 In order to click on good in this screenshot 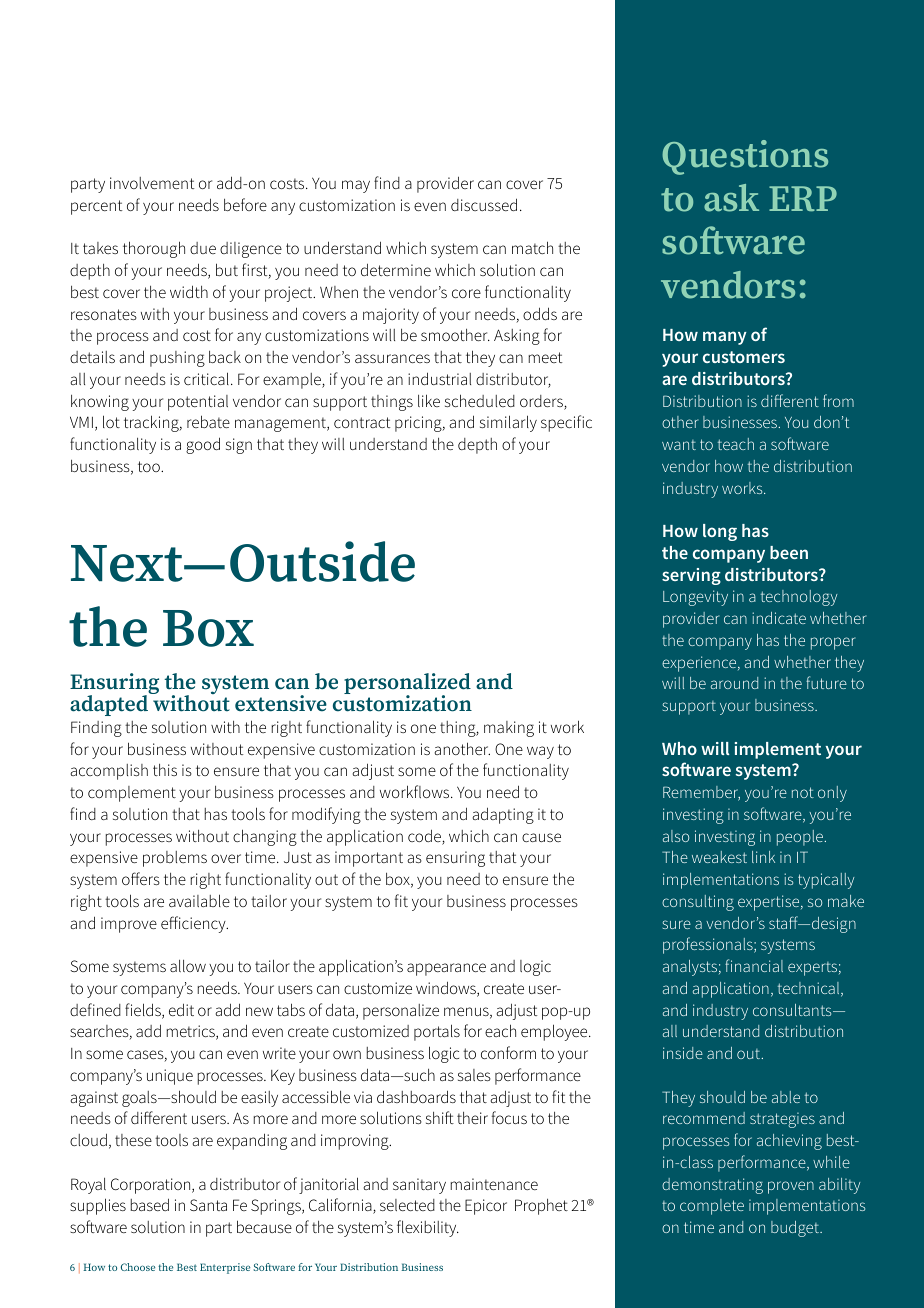, I will do `click(203, 445)`.
